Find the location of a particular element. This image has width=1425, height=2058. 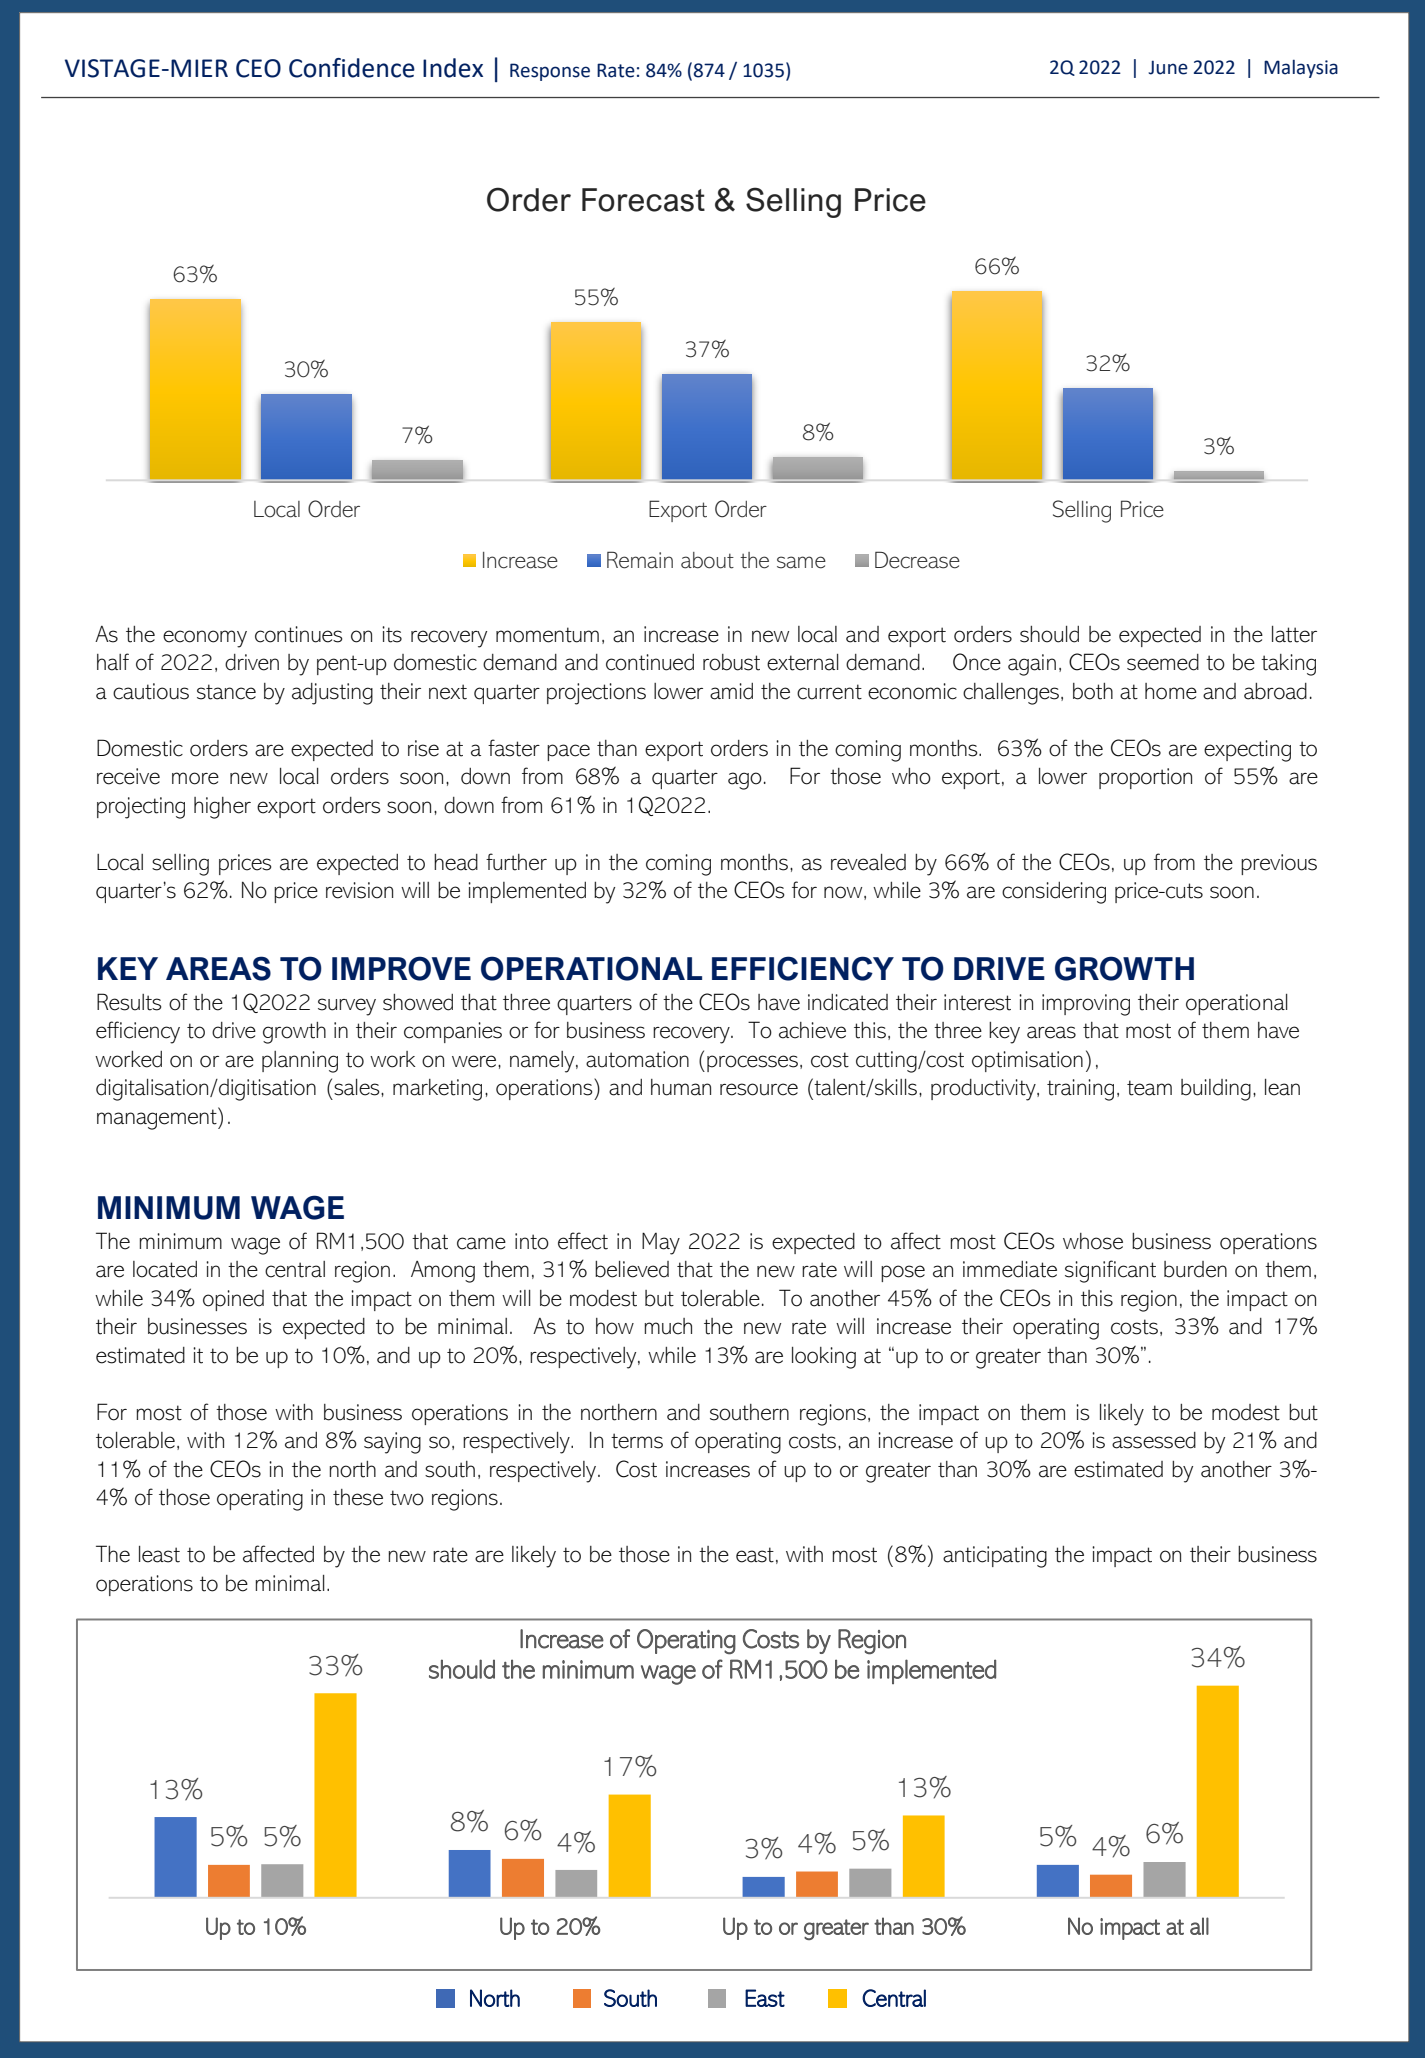

these is located at coordinates (358, 1497).
